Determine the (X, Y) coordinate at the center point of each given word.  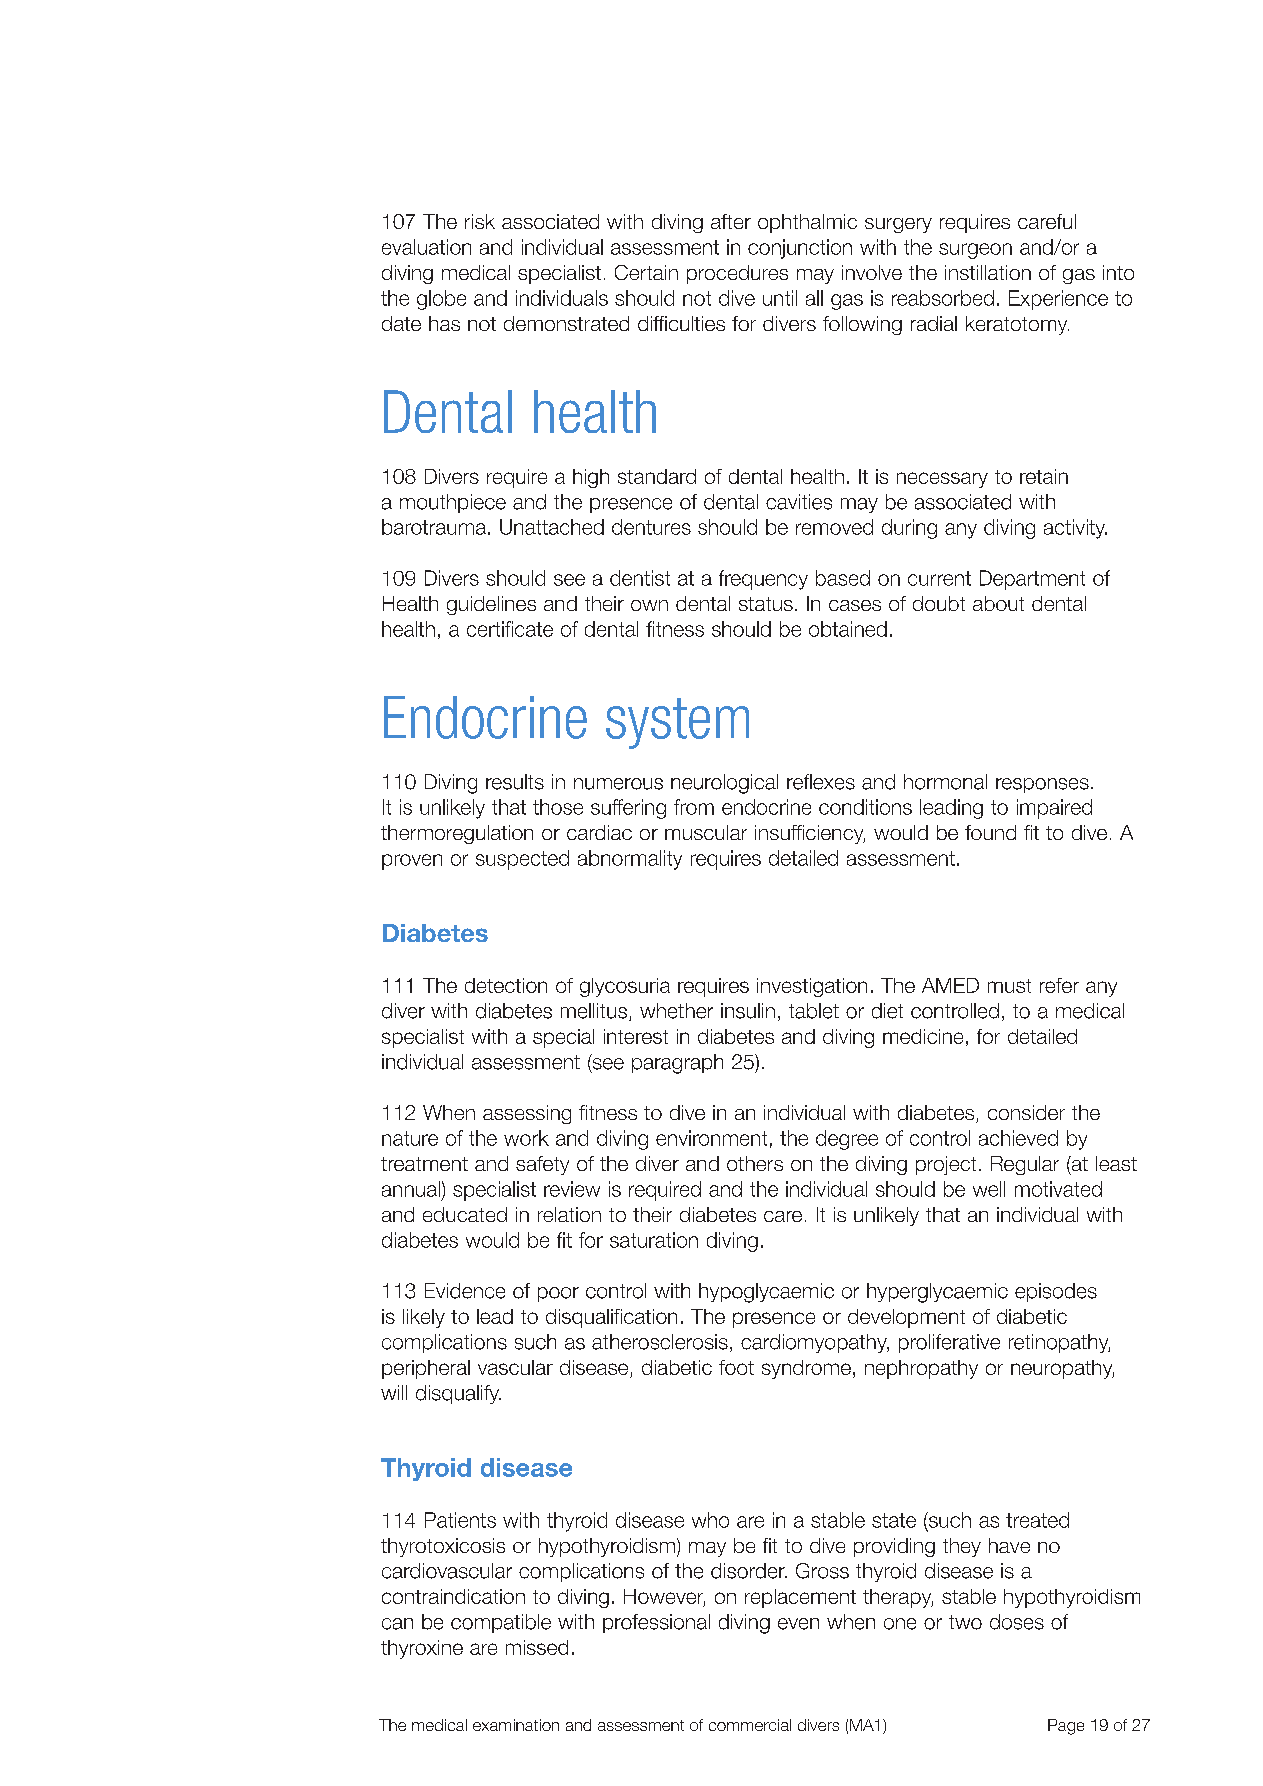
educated (465, 1214)
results (515, 782)
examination (516, 1725)
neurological (724, 784)
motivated (1058, 1189)
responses (1042, 785)
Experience (1058, 300)
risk (480, 221)
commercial (750, 1725)
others (755, 1163)
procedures (737, 274)
